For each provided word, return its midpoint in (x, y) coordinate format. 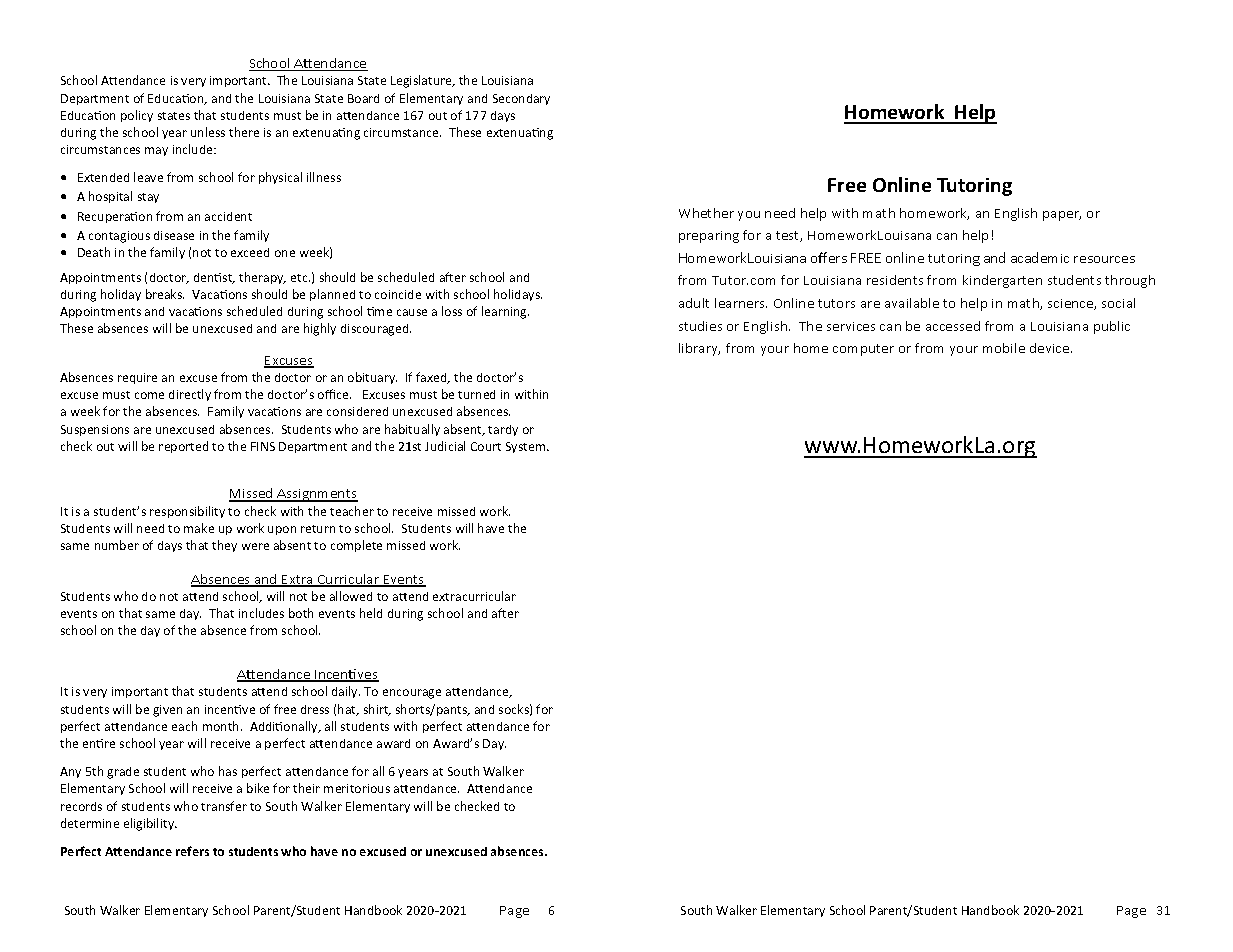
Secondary (521, 99)
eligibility (150, 824)
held (371, 613)
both (301, 613)
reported (183, 447)
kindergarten (1002, 281)
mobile (1004, 348)
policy (137, 116)
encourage (412, 694)
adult (694, 303)
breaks (165, 294)
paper (1062, 216)
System (527, 447)
